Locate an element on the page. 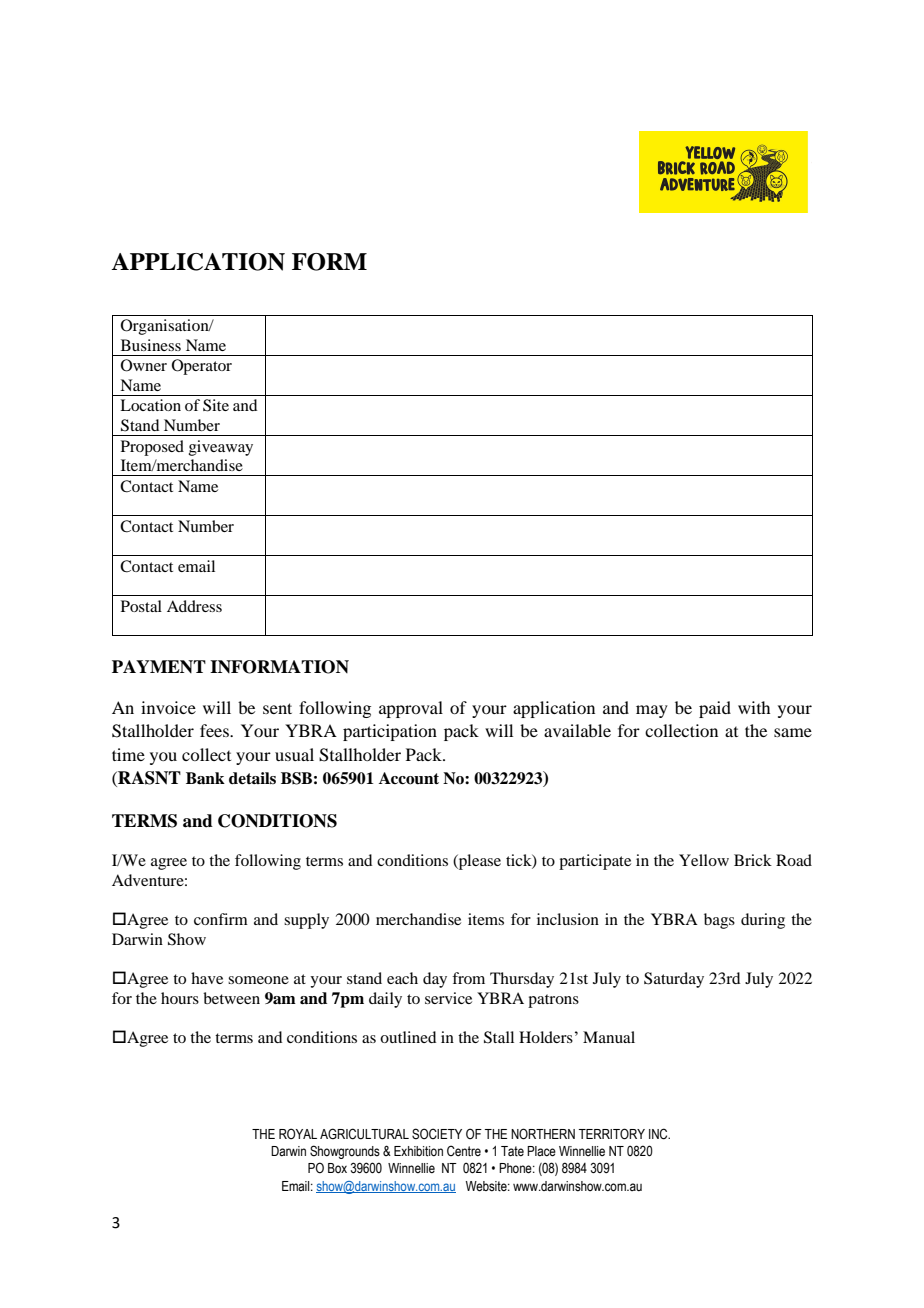 Image resolution: width=924 pixels, height=1308 pixels. paid is located at coordinates (715, 709).
